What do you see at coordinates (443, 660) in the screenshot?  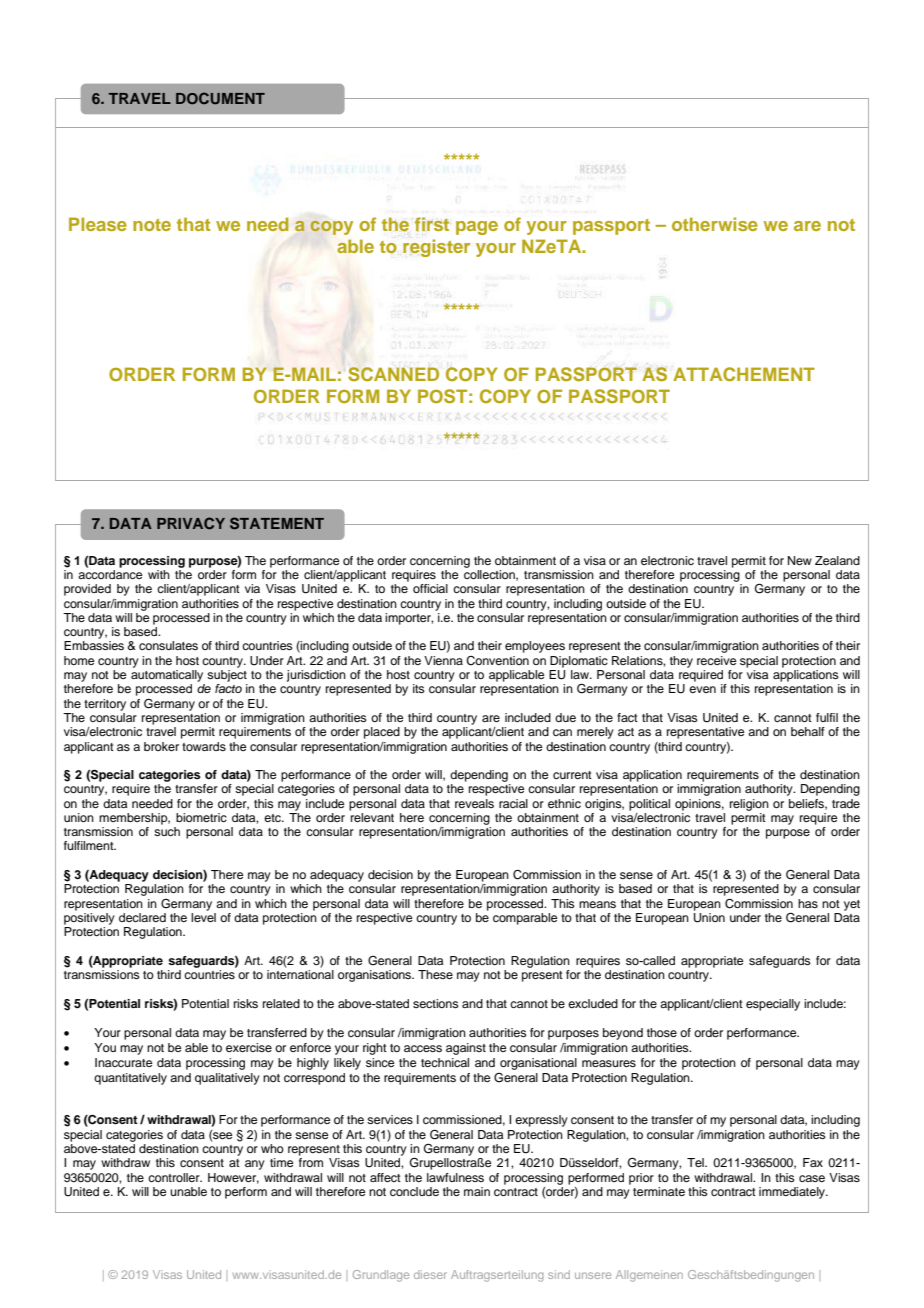 I see `Vienna` at bounding box center [443, 660].
